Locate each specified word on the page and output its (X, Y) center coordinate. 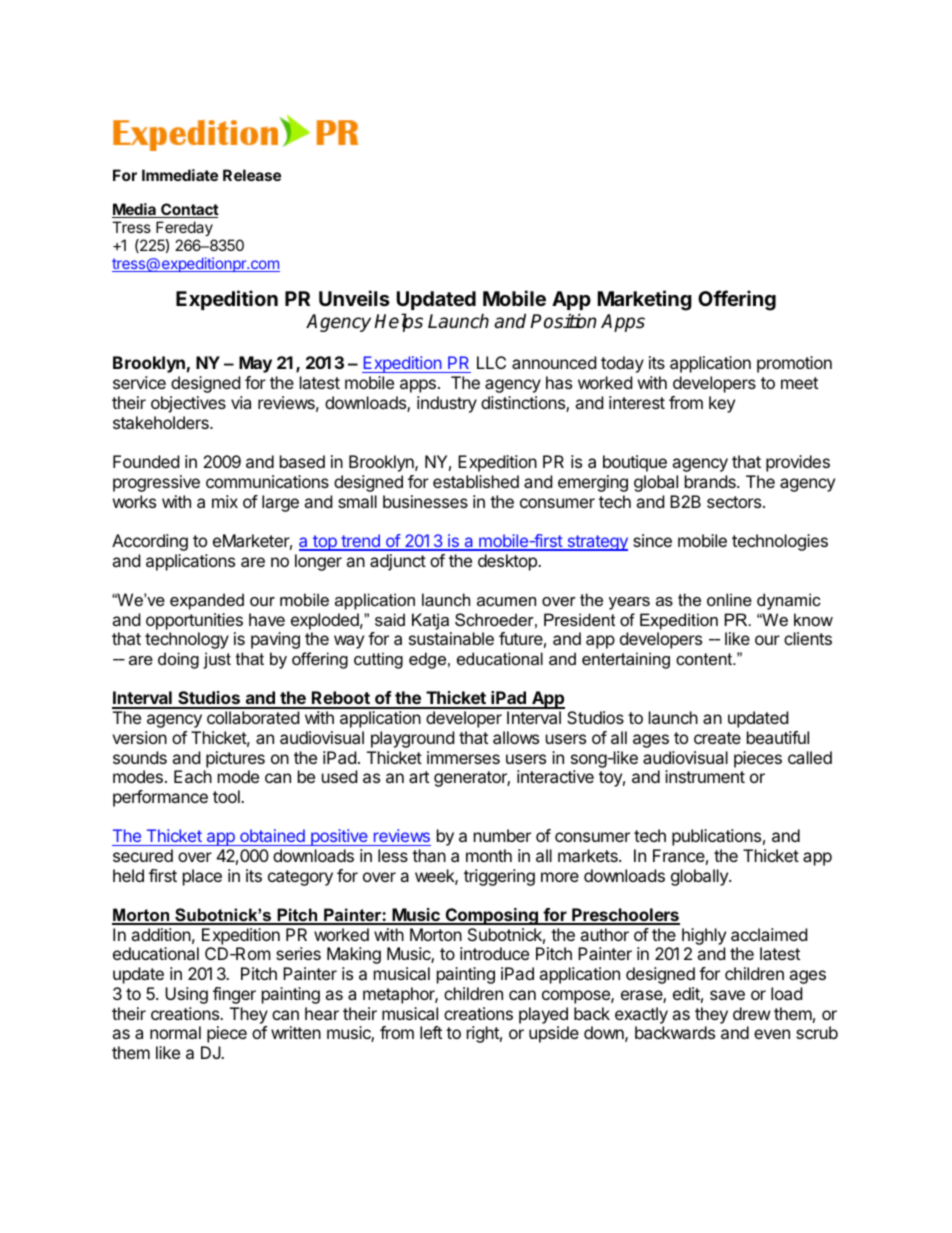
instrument (705, 776)
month (489, 855)
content (705, 659)
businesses (425, 501)
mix (225, 501)
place (202, 877)
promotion (794, 364)
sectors (735, 502)
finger (234, 995)
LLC (491, 362)
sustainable (451, 638)
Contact (189, 210)
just (217, 660)
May (255, 364)
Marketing (645, 300)
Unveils (354, 298)
